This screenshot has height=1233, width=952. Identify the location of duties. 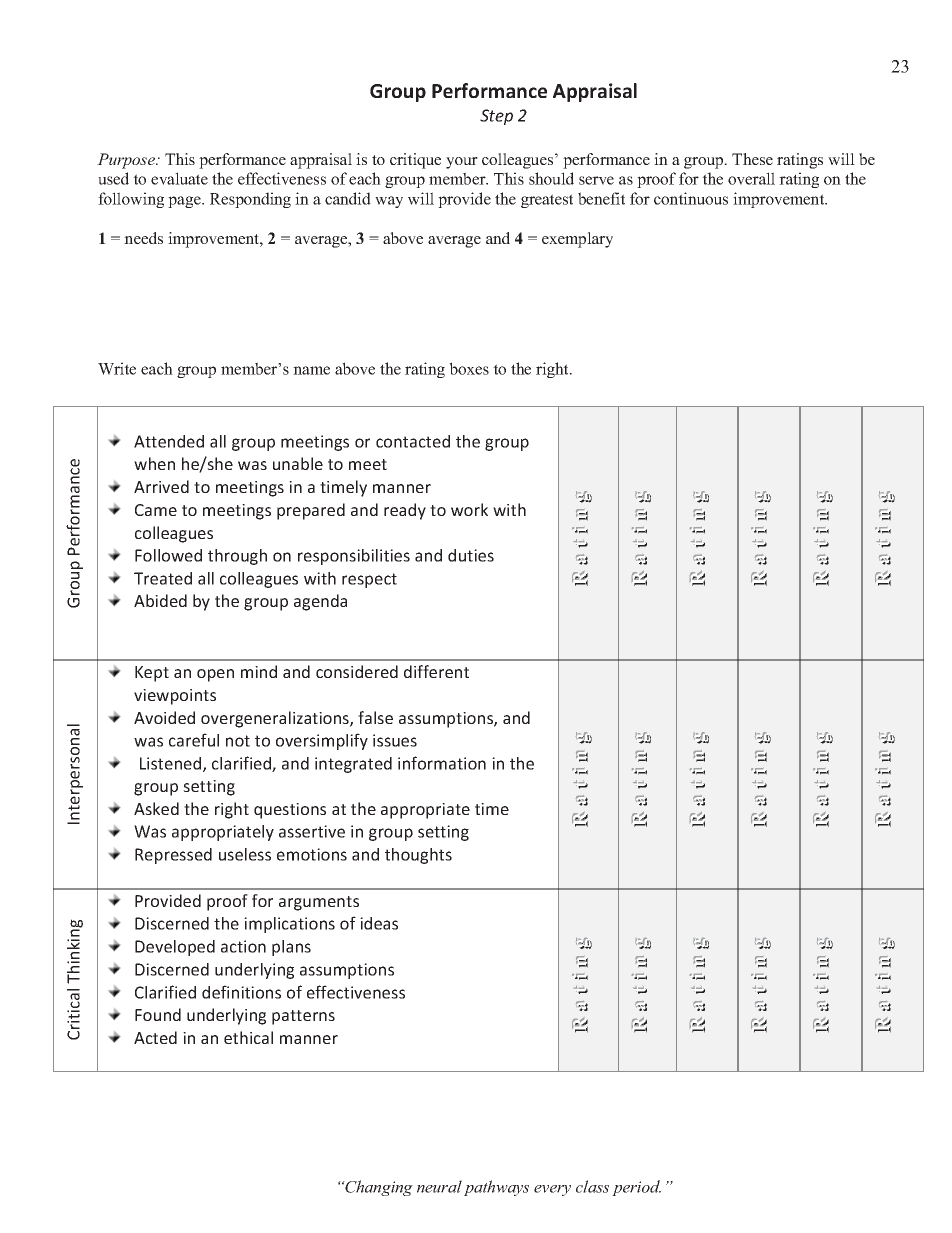
(471, 555).
